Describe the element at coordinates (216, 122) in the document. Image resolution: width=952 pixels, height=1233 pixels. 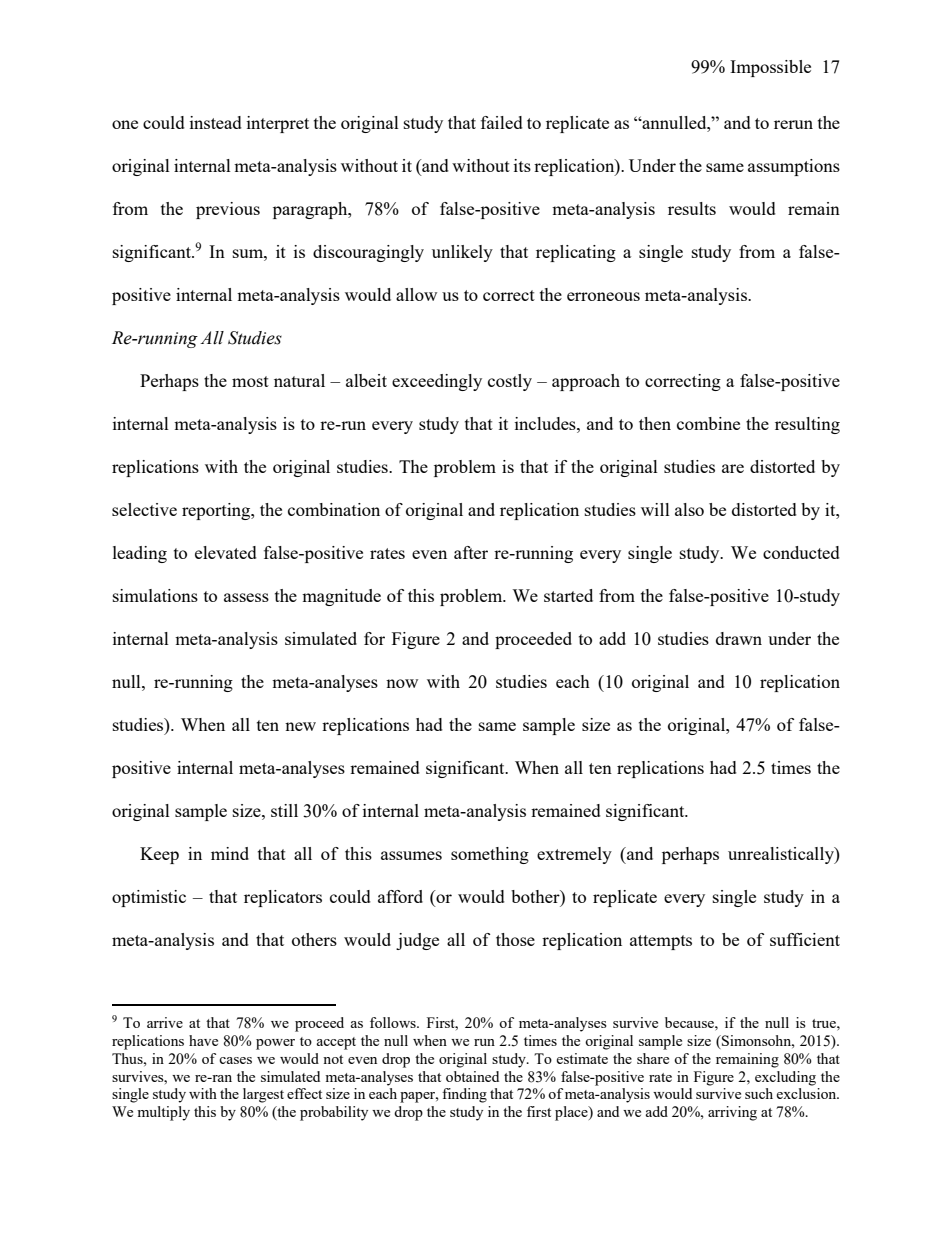
I see `instead` at that location.
